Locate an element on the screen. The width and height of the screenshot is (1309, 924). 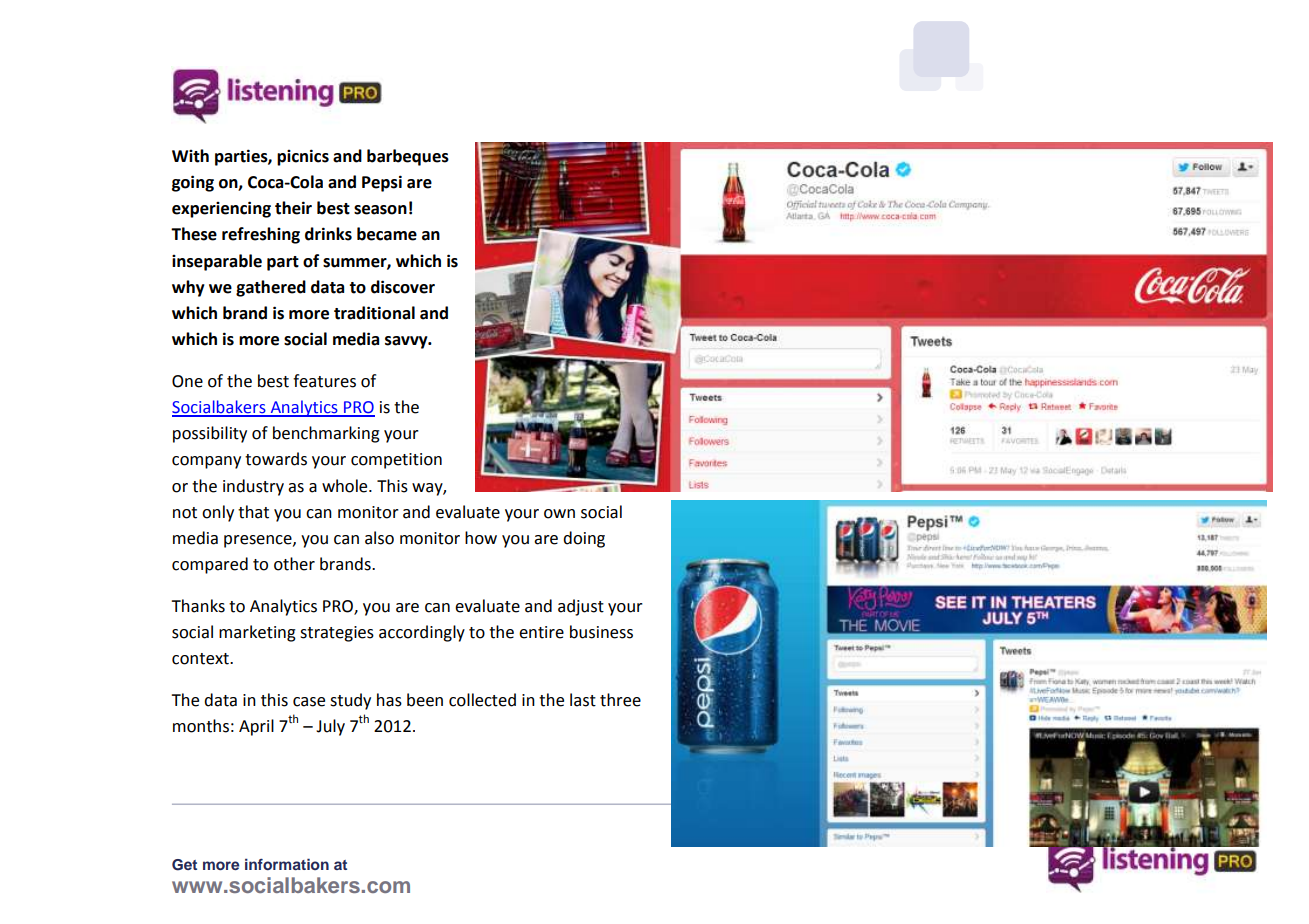
barbeques is located at coordinates (408, 157).
